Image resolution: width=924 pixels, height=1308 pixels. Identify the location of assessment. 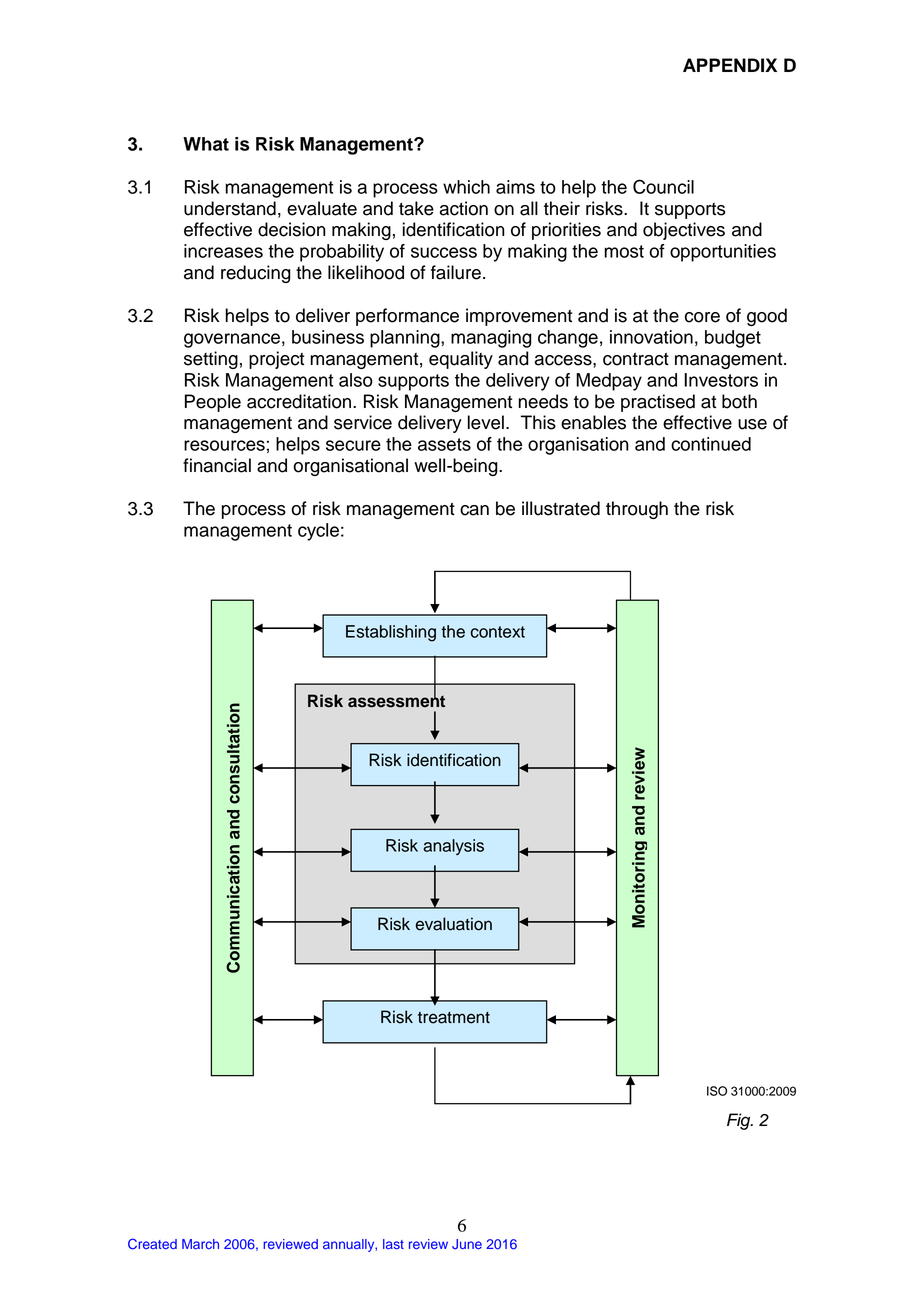
(396, 700).
